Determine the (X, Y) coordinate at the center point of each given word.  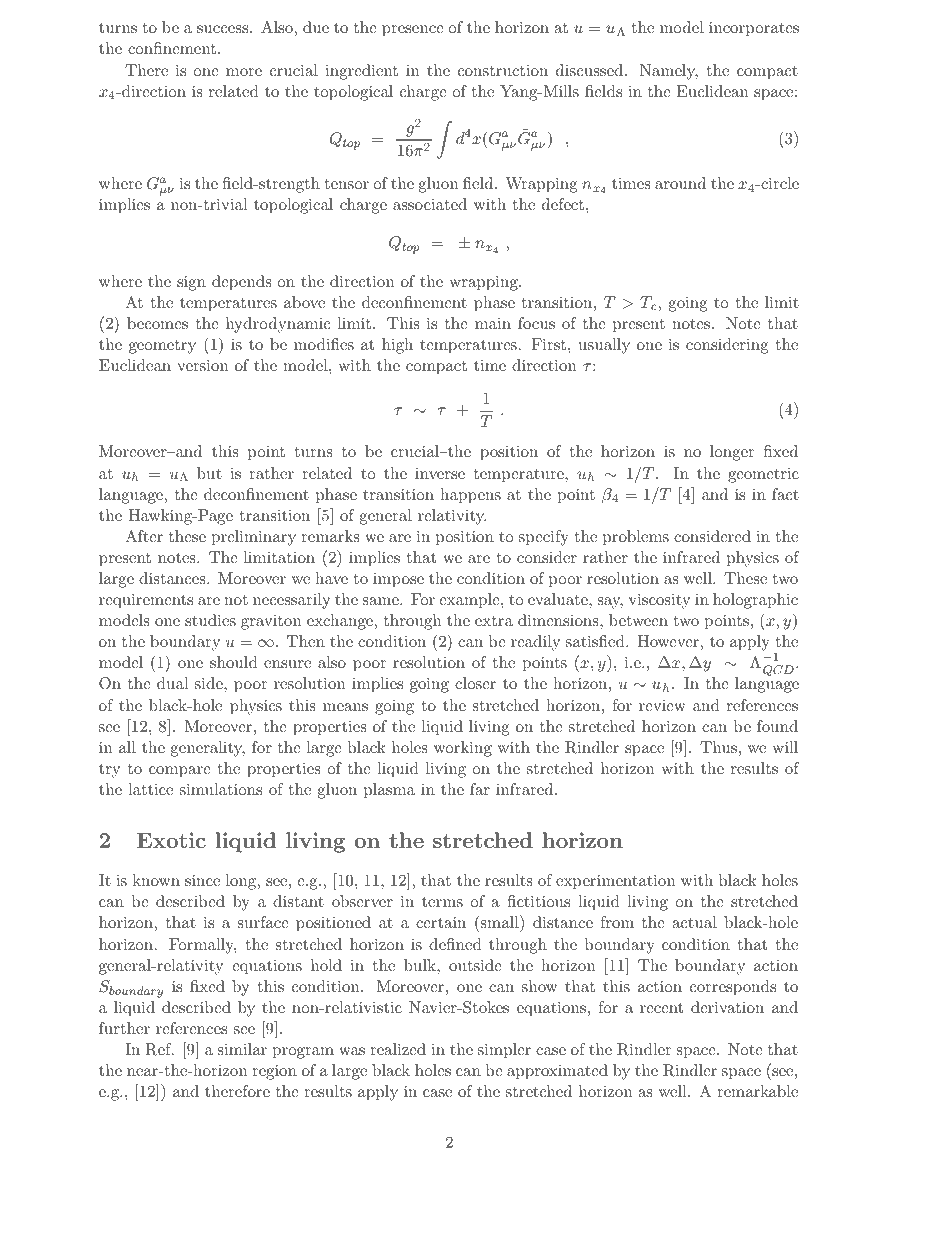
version (202, 365)
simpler (504, 1051)
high (397, 346)
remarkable (757, 1091)
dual (172, 683)
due (316, 27)
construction (503, 70)
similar (242, 1049)
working (463, 749)
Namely (669, 72)
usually (604, 346)
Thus (718, 747)
